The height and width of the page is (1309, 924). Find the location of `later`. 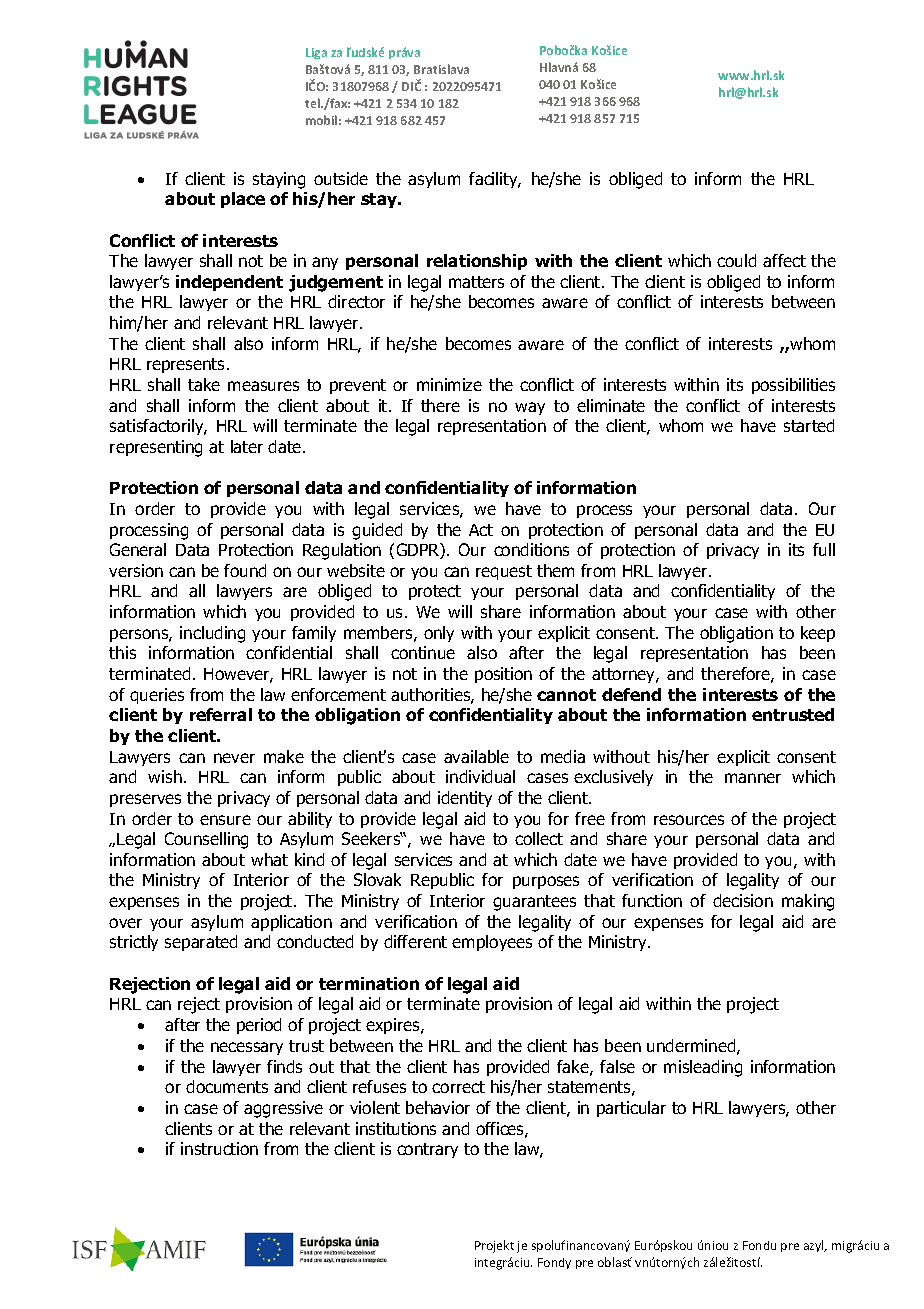

later is located at coordinates (247, 446).
